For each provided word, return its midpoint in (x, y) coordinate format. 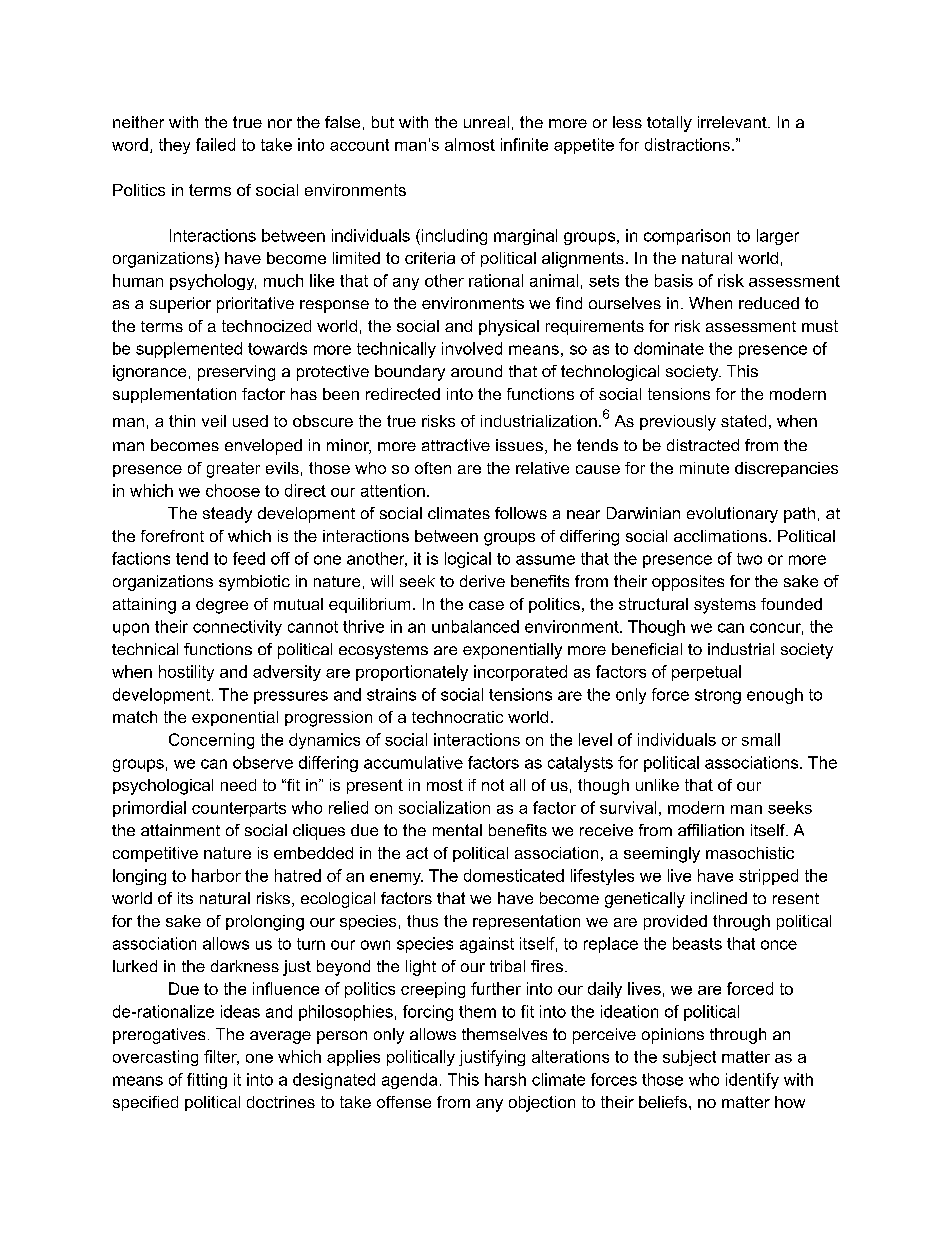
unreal (486, 122)
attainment (180, 830)
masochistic (750, 853)
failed (215, 144)
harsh (505, 1079)
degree (222, 606)
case (486, 605)
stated (743, 421)
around (476, 371)
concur (776, 629)
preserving (236, 373)
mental (457, 830)
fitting (207, 1081)
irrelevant (733, 122)
